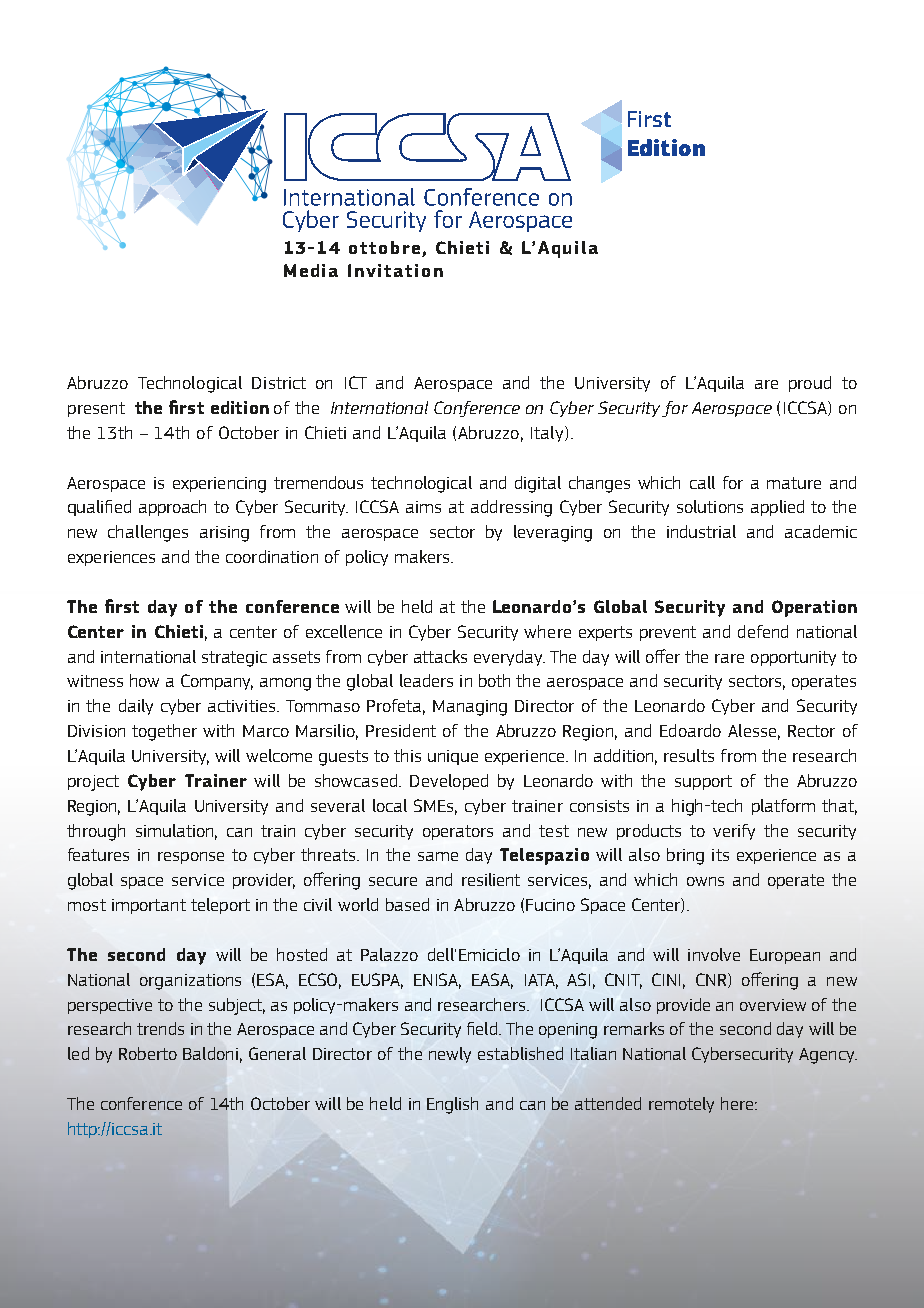 The image size is (924, 1308). What do you see at coordinates (311, 270) in the screenshot?
I see `Media` at bounding box center [311, 270].
